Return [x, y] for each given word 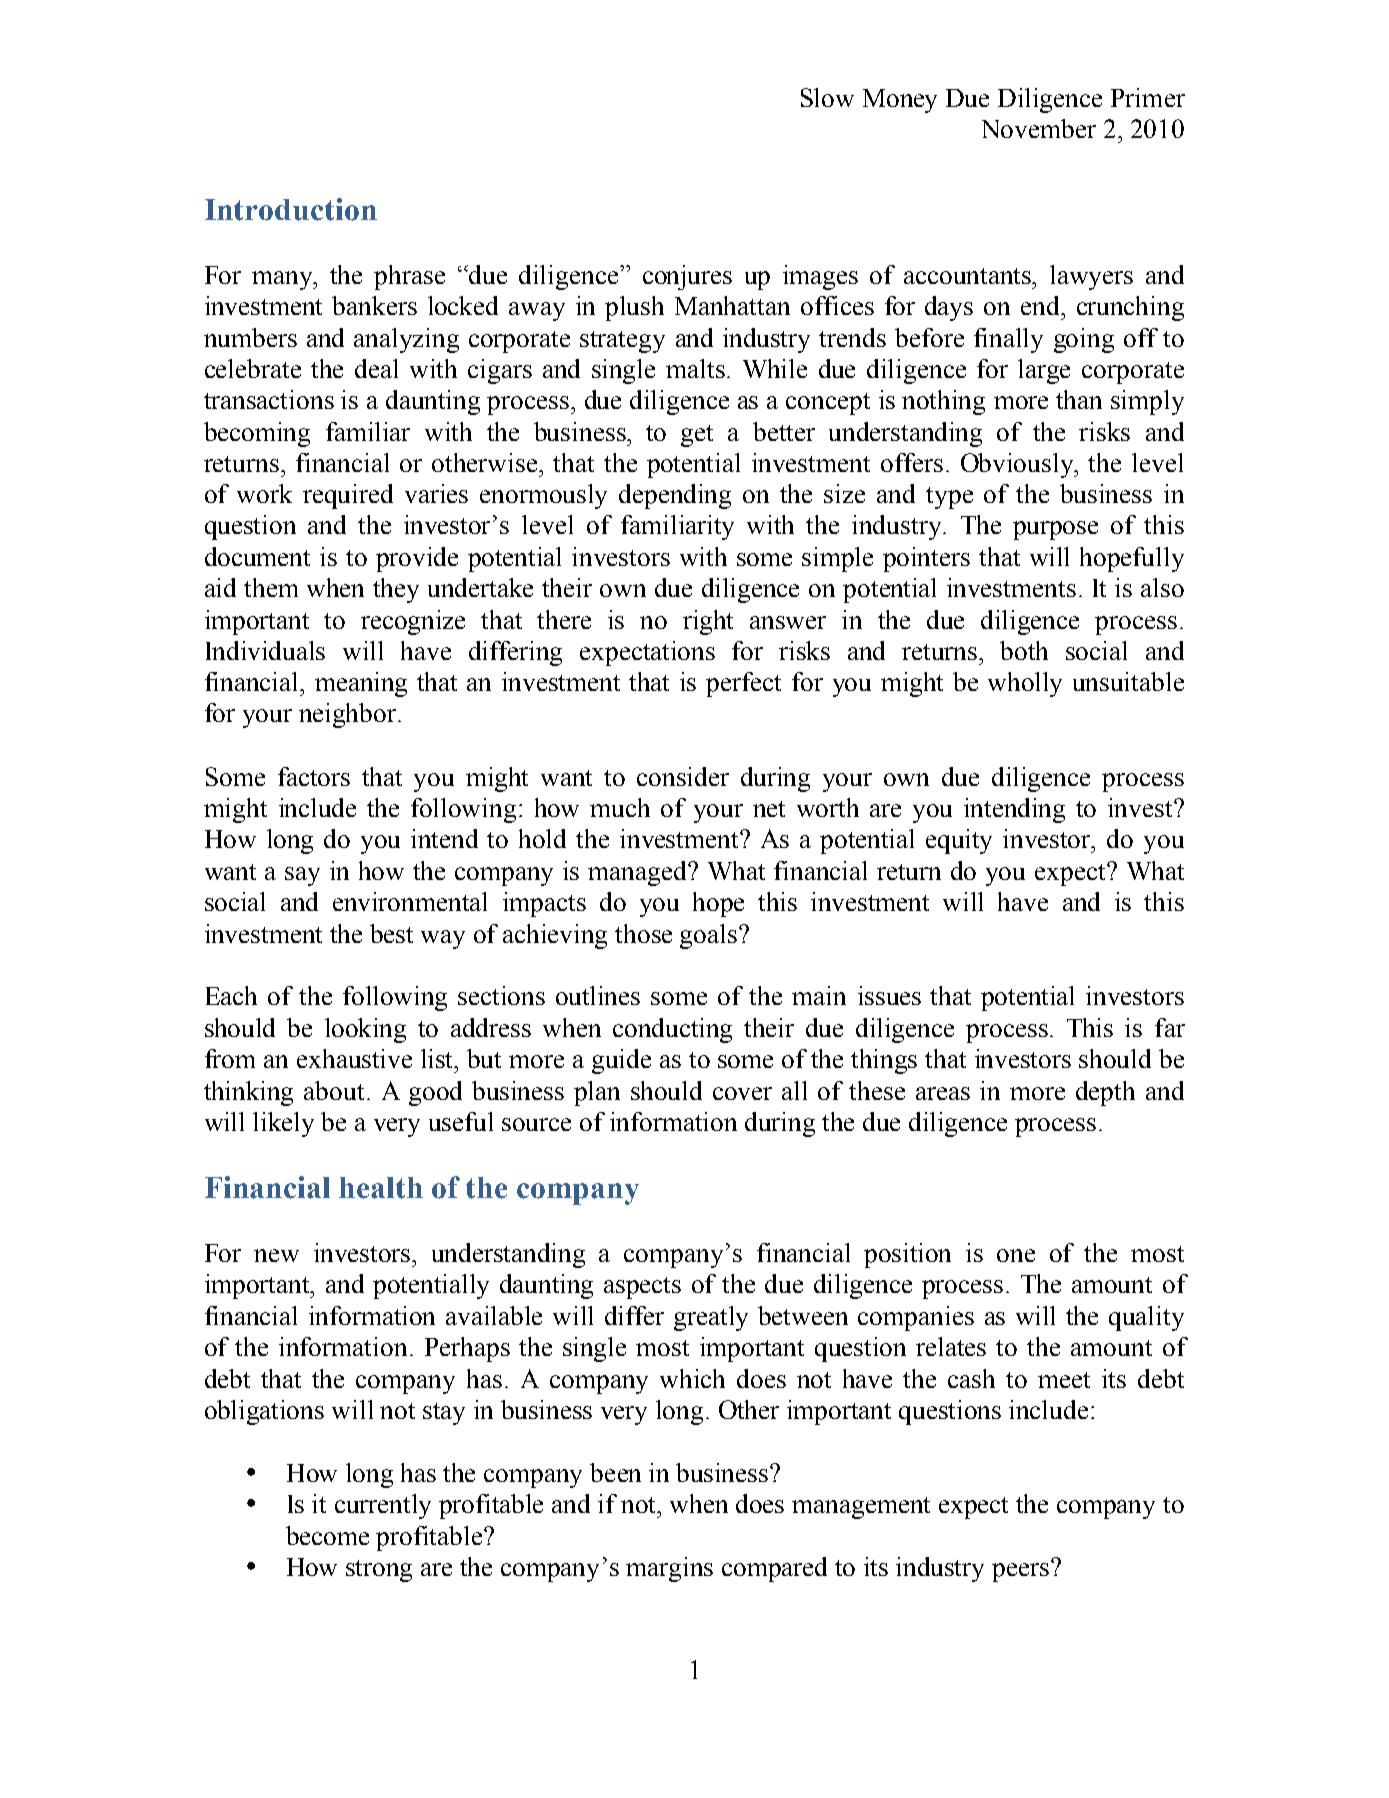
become [327, 1535]
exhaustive [354, 1058]
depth [1105, 1093]
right [708, 622]
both [1024, 650]
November [1039, 128]
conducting [672, 1030]
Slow [827, 97]
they [396, 590]
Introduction [291, 209]
